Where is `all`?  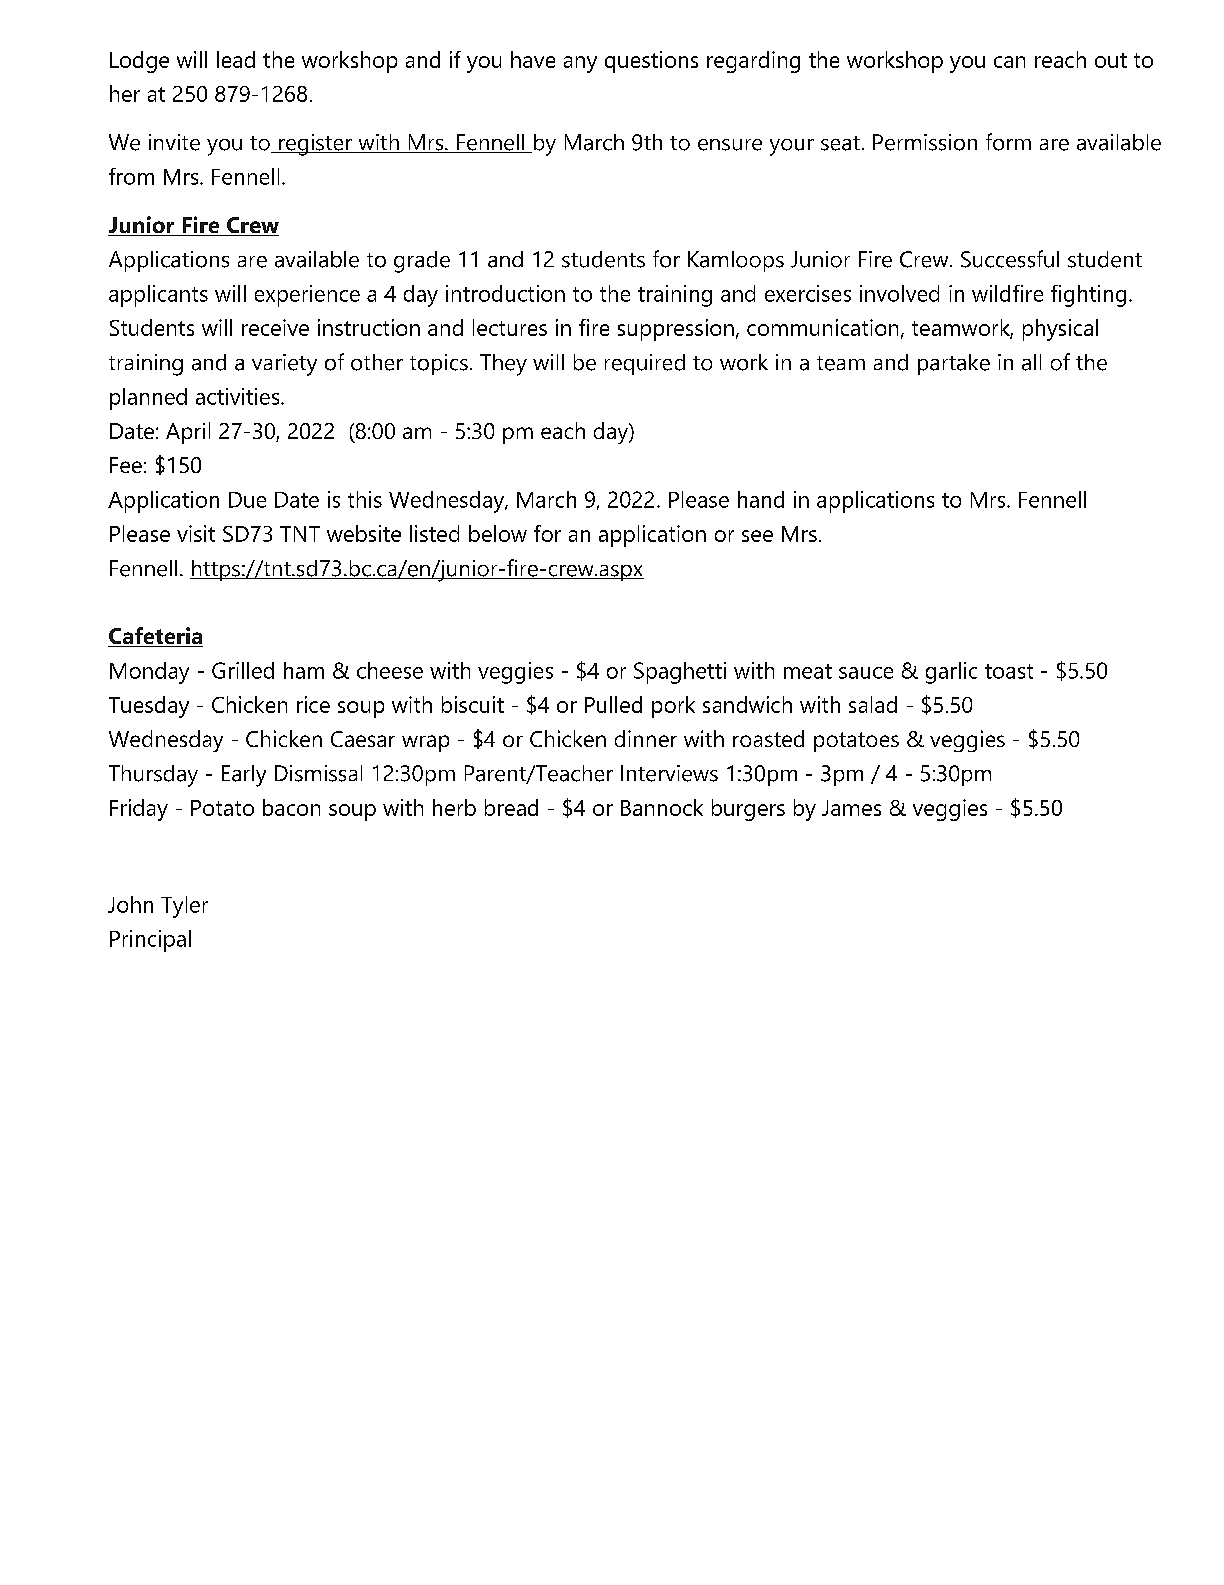
all is located at coordinates (1031, 362).
